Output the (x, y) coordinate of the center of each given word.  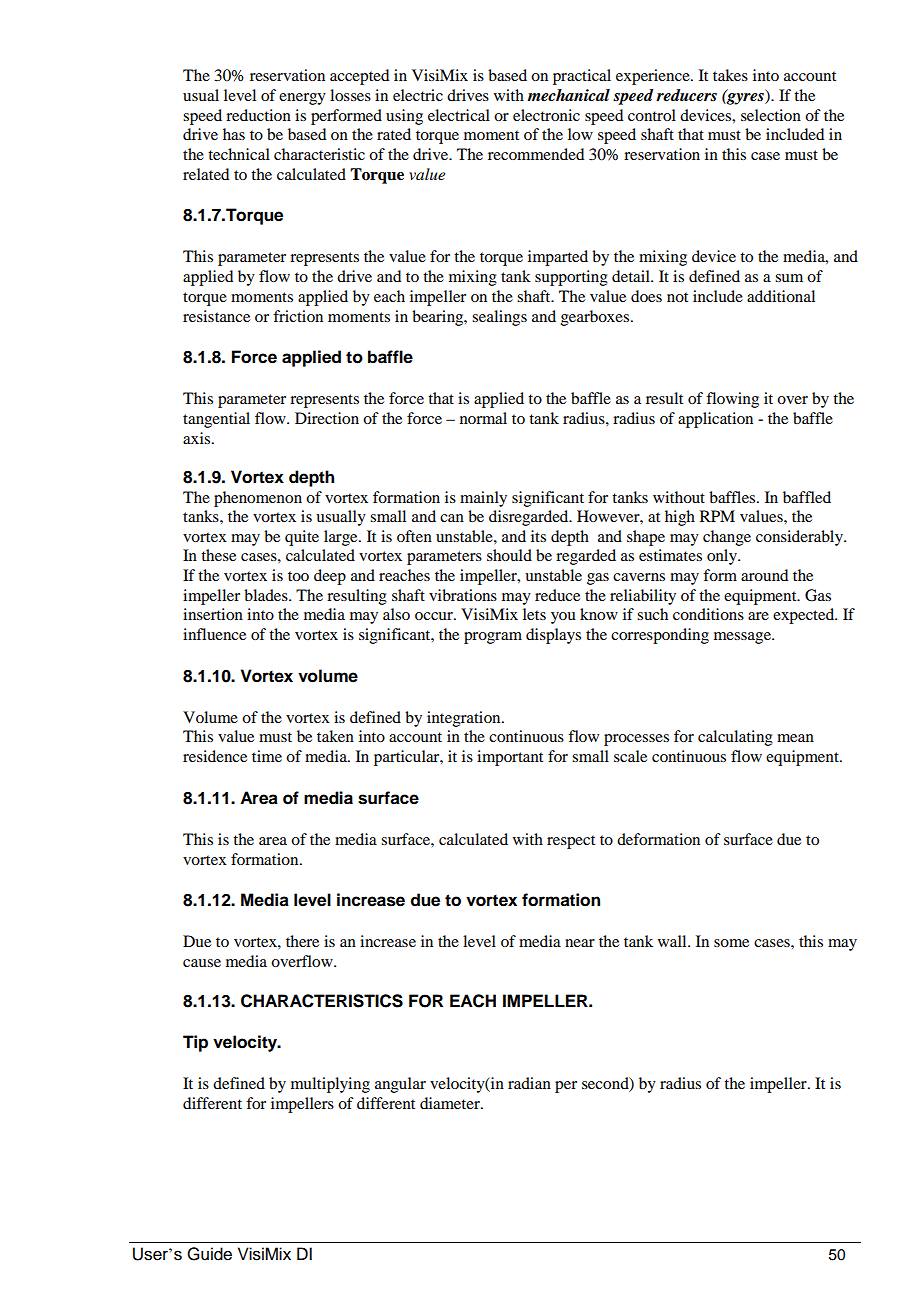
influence (214, 634)
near (580, 943)
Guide (209, 1254)
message (743, 638)
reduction (258, 115)
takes (730, 75)
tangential (216, 420)
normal (483, 418)
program (493, 638)
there (302, 941)
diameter (451, 1103)
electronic (546, 115)
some (731, 943)
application (715, 420)
